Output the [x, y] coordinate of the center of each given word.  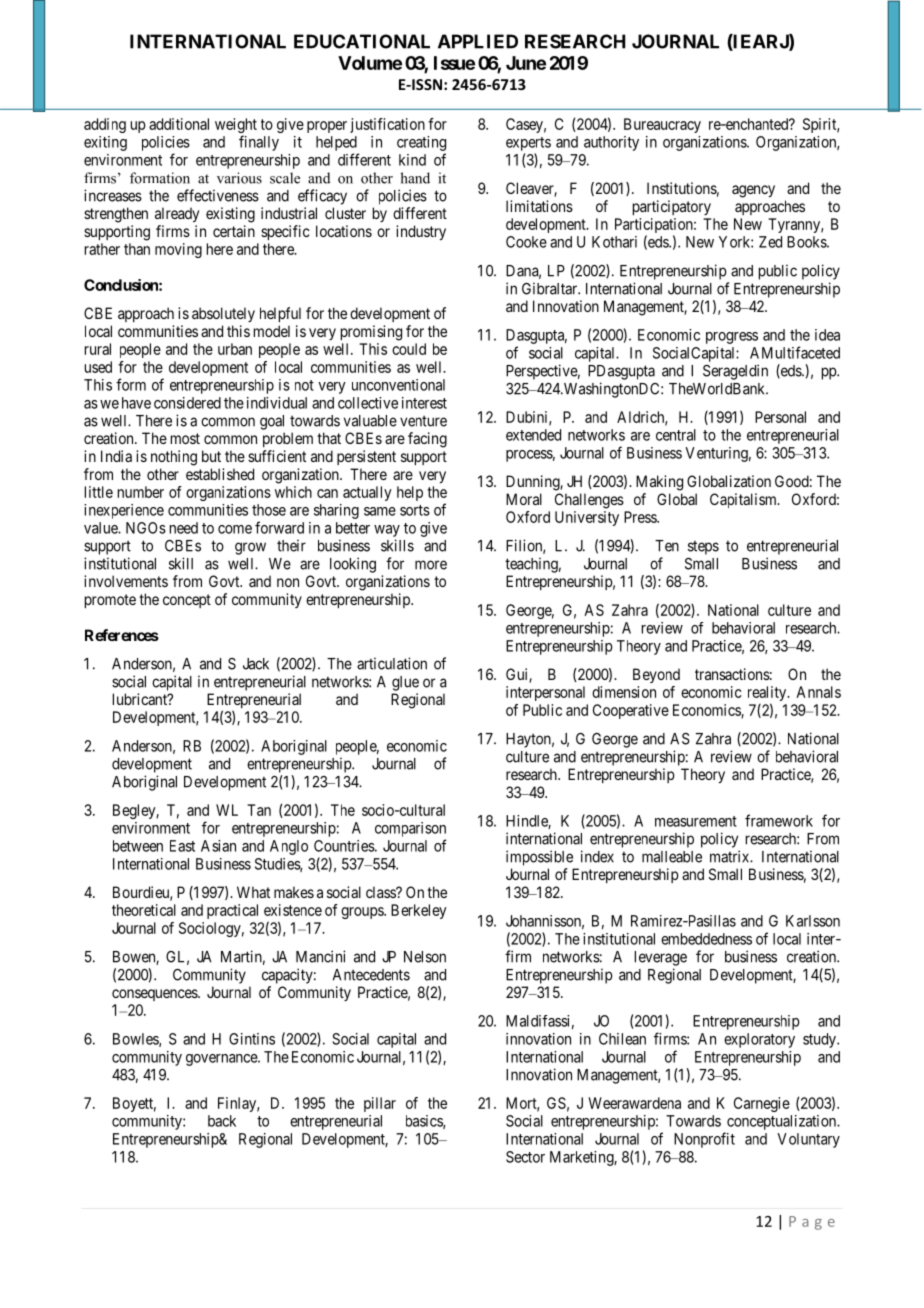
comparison [410, 829]
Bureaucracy [662, 125]
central [676, 435]
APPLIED [478, 41]
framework [779, 820]
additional [179, 124]
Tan [259, 810]
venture [423, 421]
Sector [525, 1157]
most [185, 438]
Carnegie [762, 1104]
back [222, 1121]
